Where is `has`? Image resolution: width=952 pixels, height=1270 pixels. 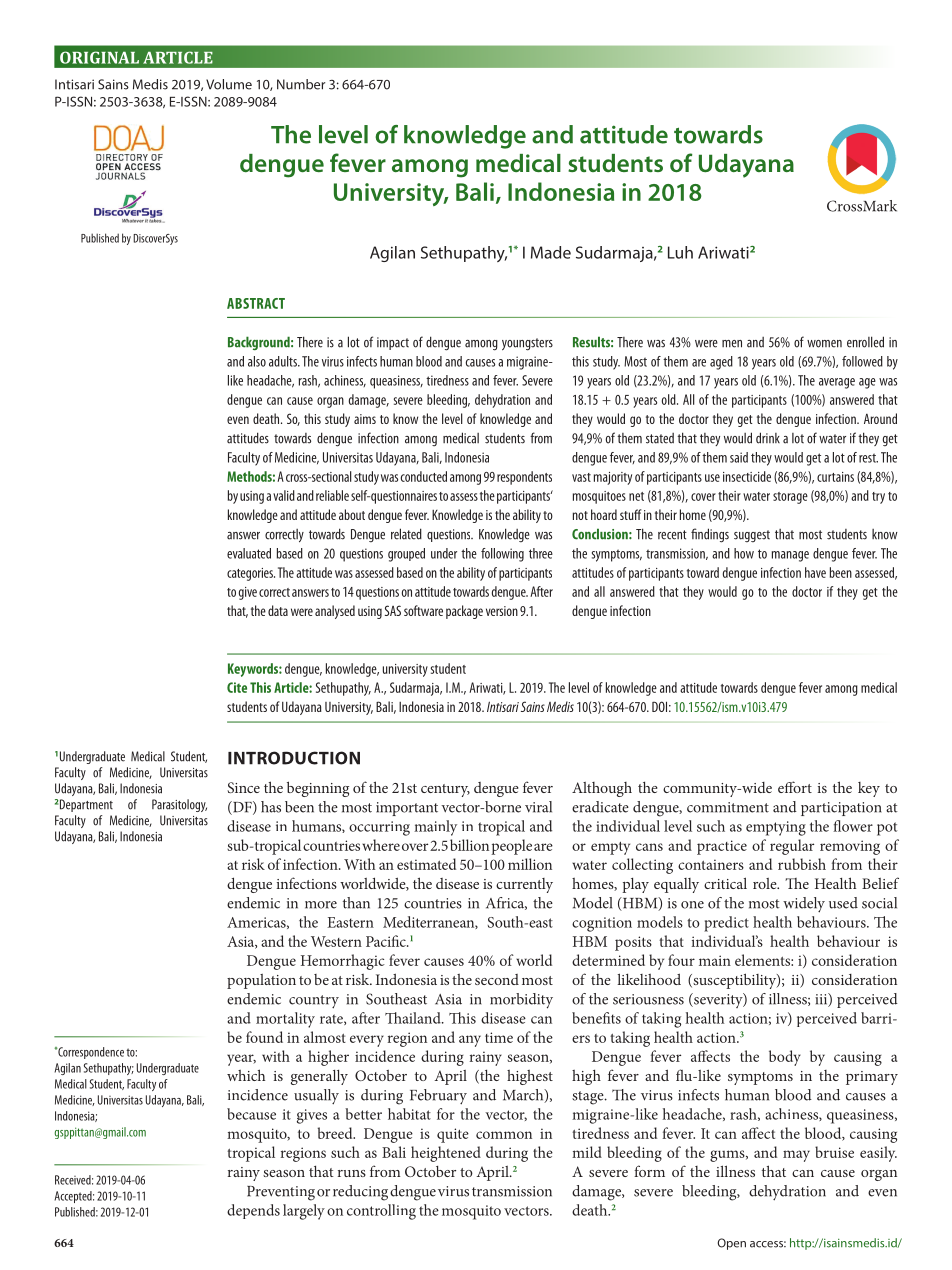
has is located at coordinates (271, 807).
